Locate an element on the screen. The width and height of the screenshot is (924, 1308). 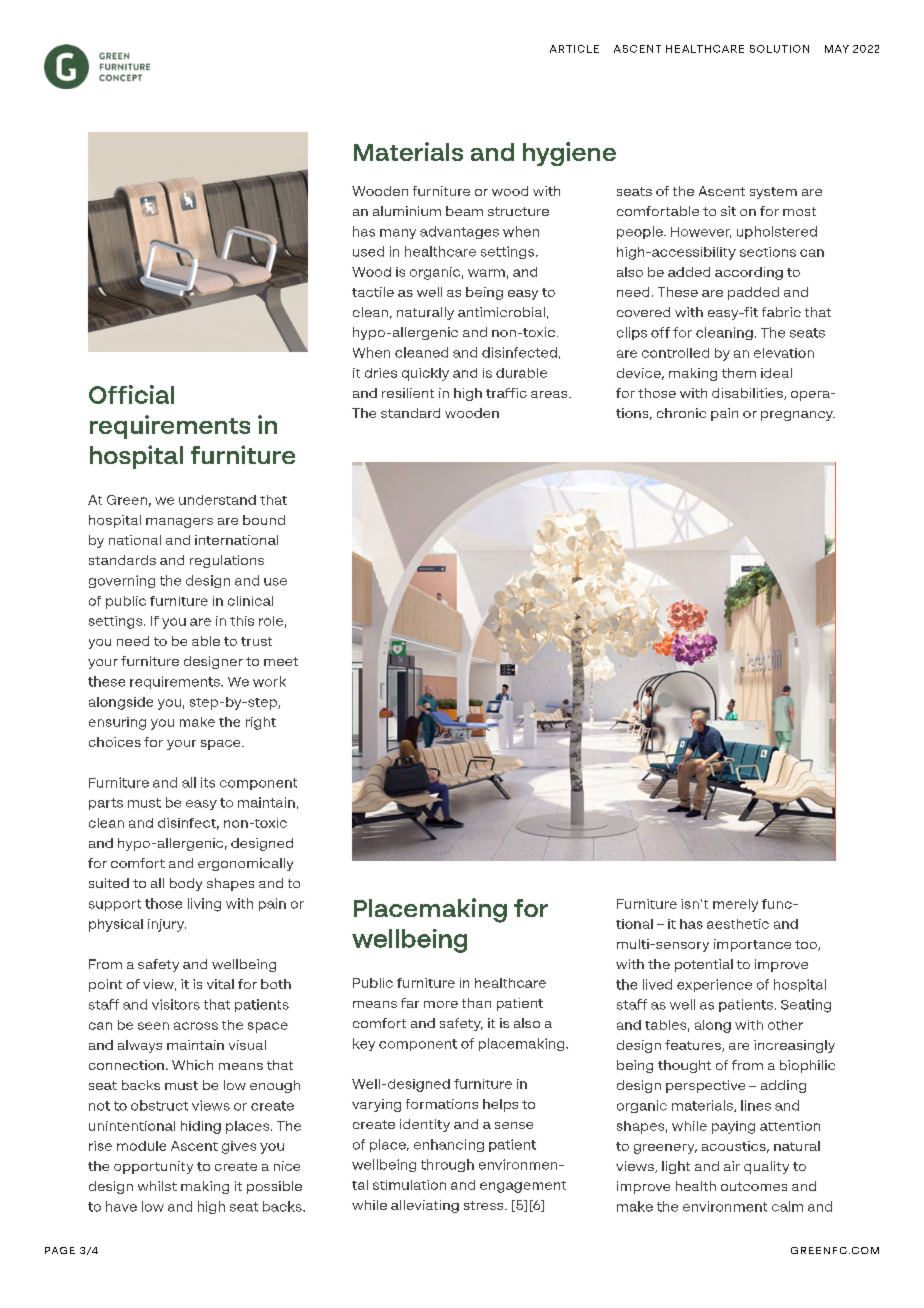
merely is located at coordinates (735, 905).
